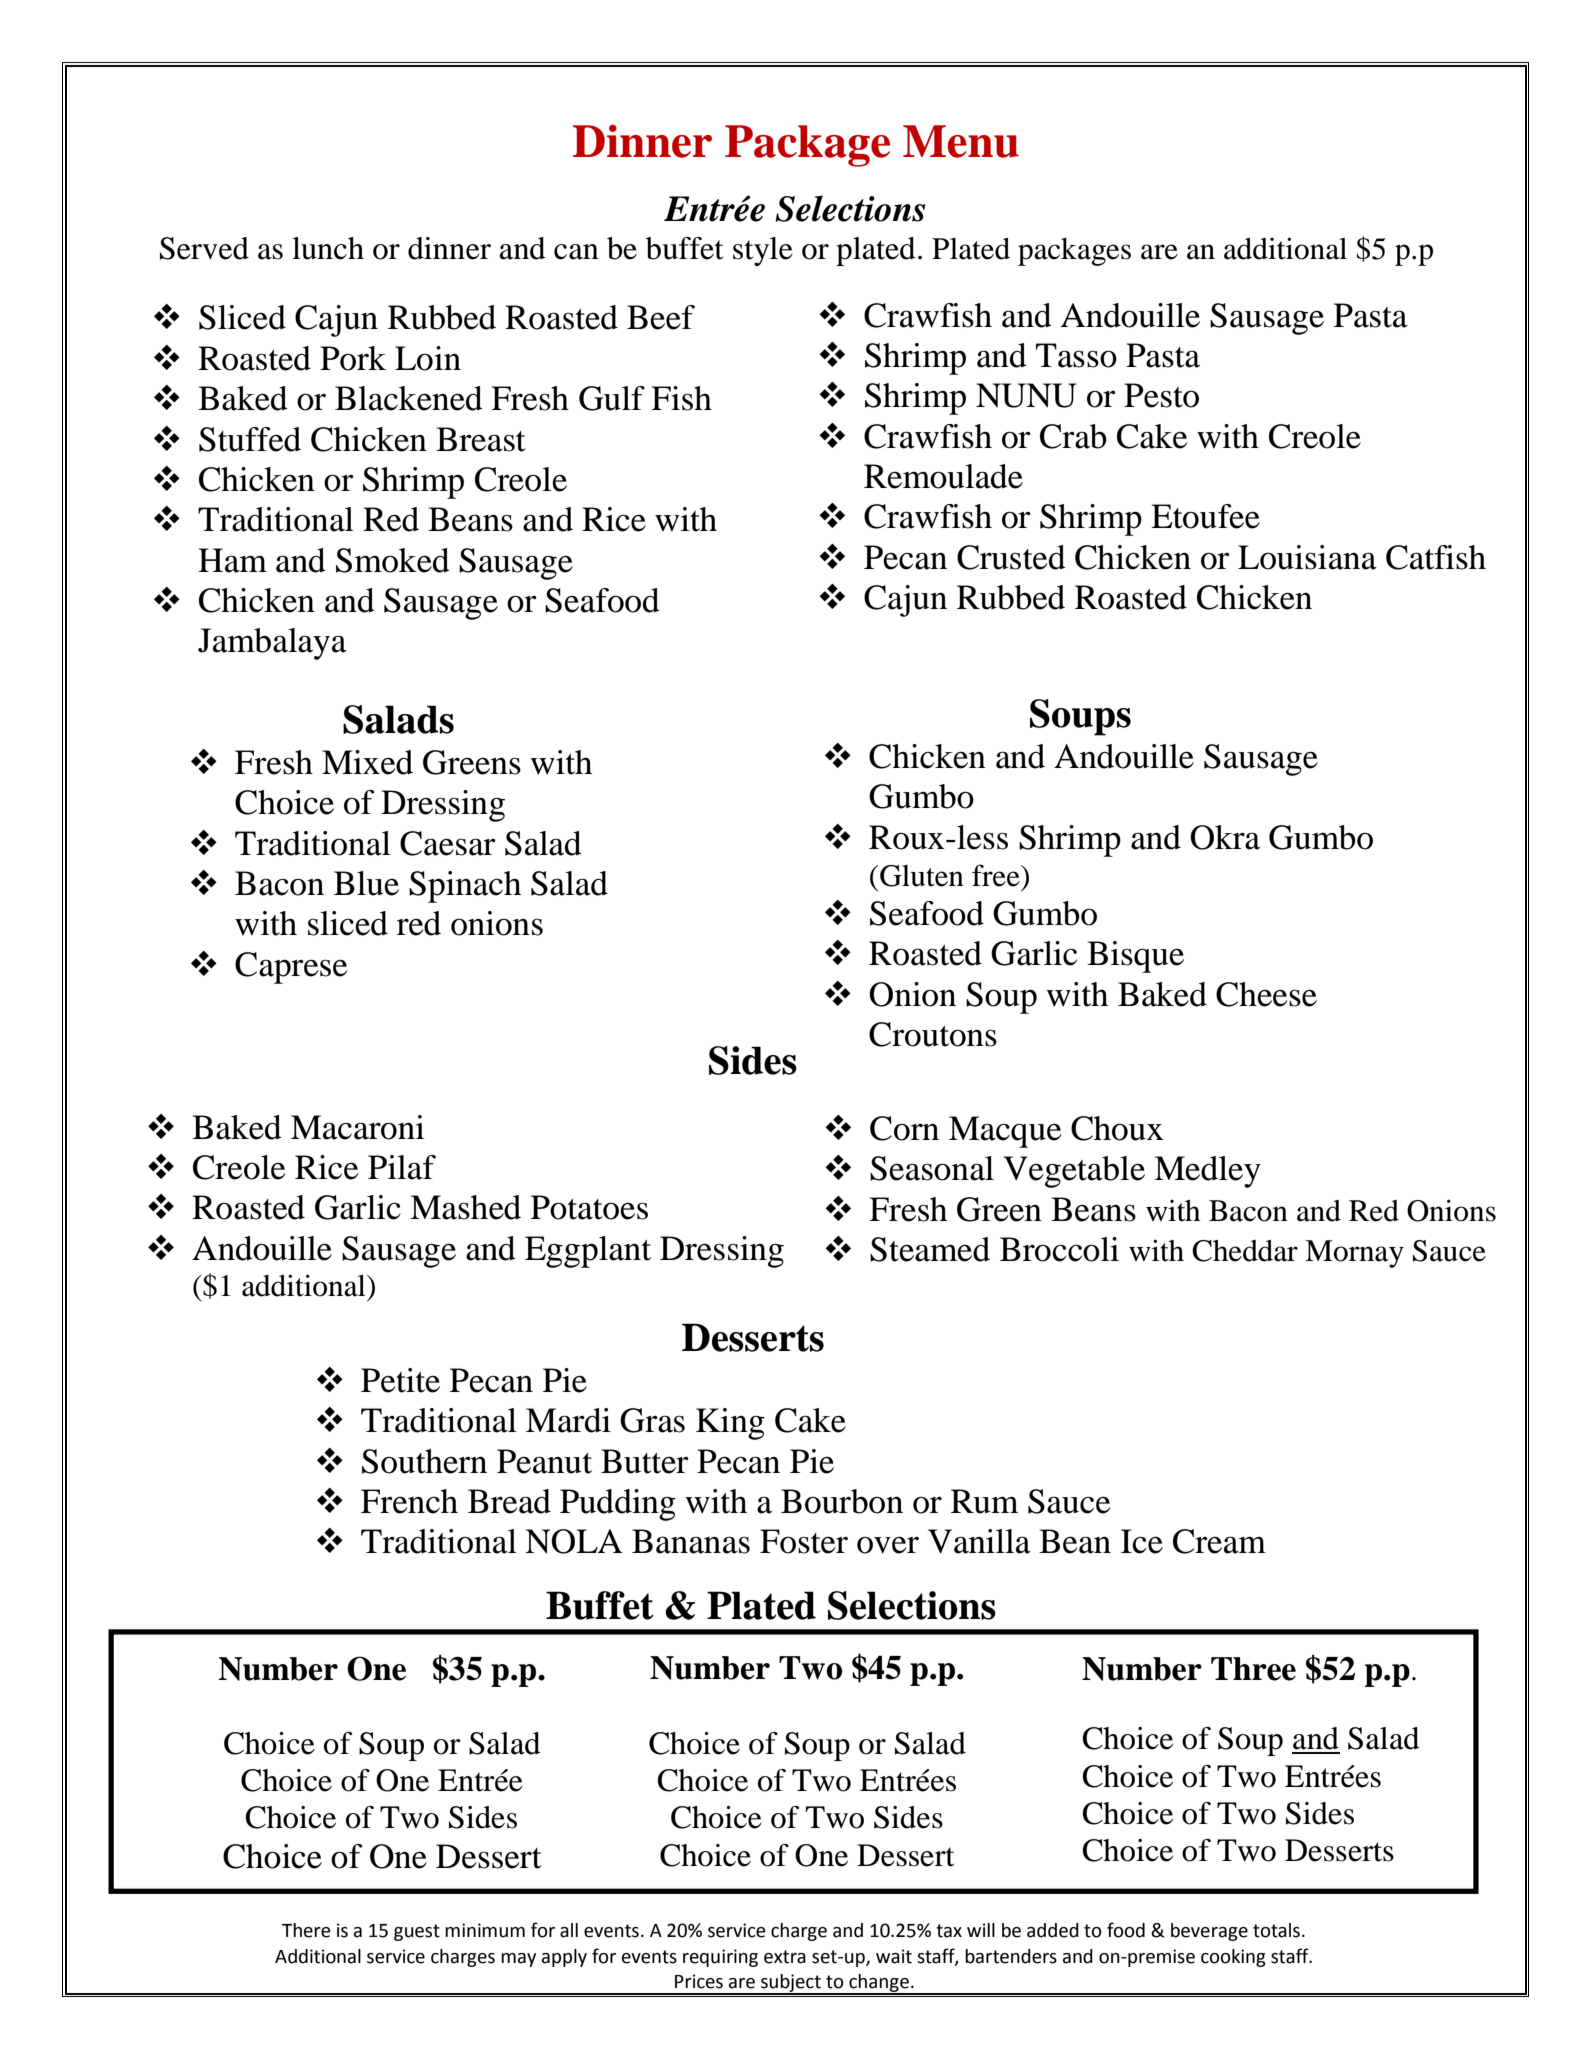 This document has height=2059, width=1591. Describe the element at coordinates (402, 1167) in the document. I see `Pilaf` at that location.
